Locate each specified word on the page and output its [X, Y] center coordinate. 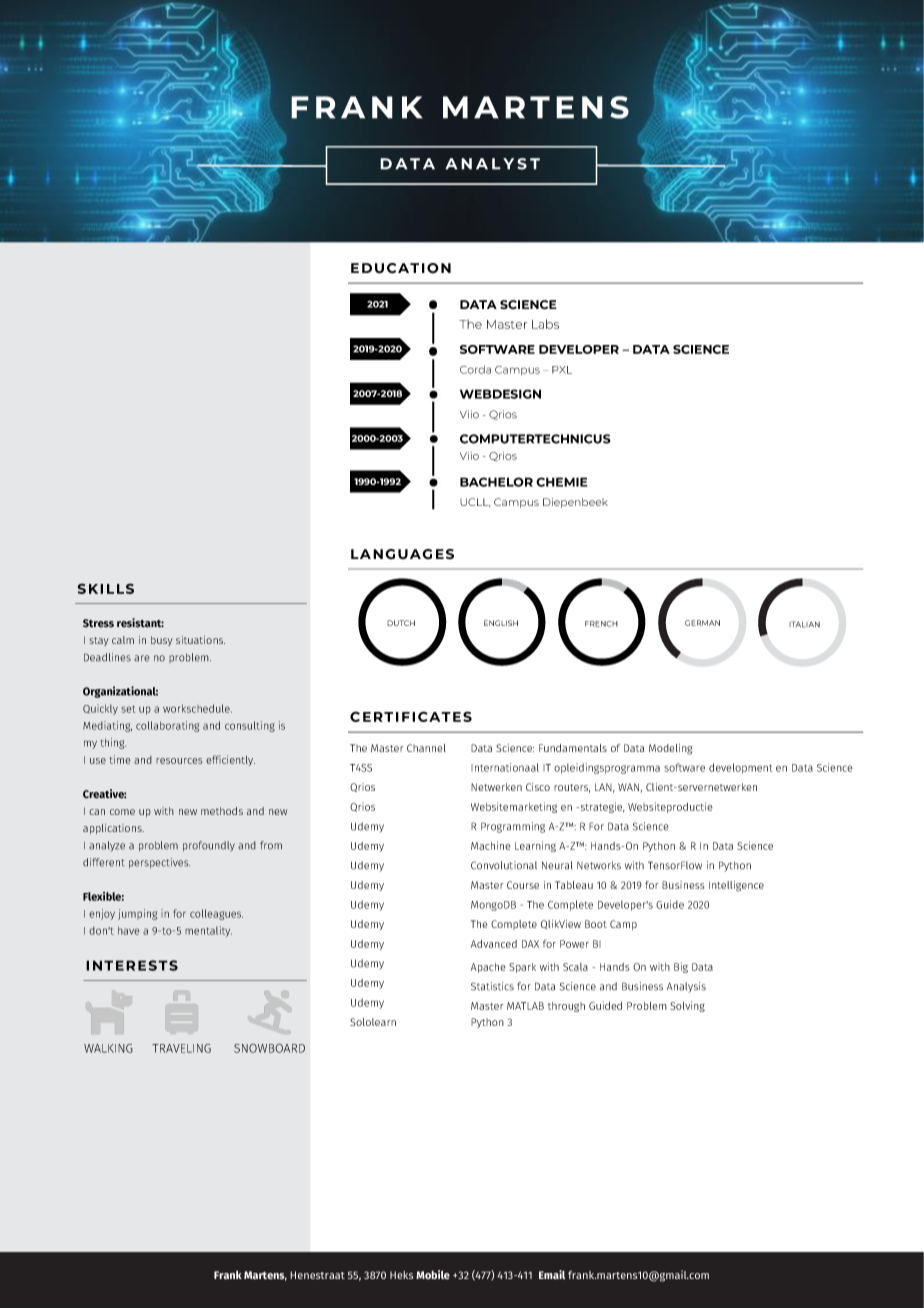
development [740, 768]
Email [552, 1274]
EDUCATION [401, 268]
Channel [426, 748]
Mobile [433, 1274]
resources [179, 761]
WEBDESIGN [500, 394]
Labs [545, 324]
